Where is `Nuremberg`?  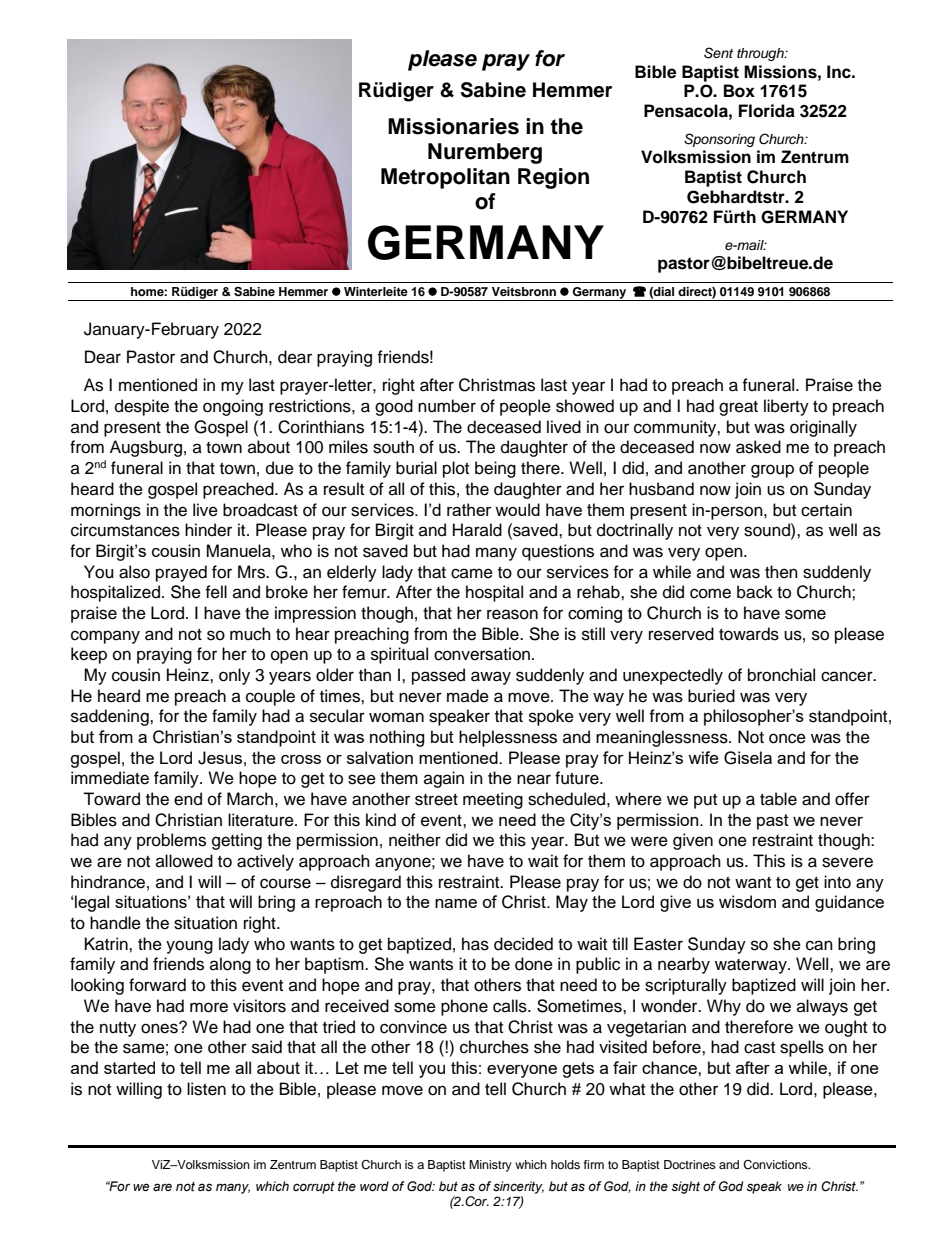
Nuremberg is located at coordinates (485, 153).
